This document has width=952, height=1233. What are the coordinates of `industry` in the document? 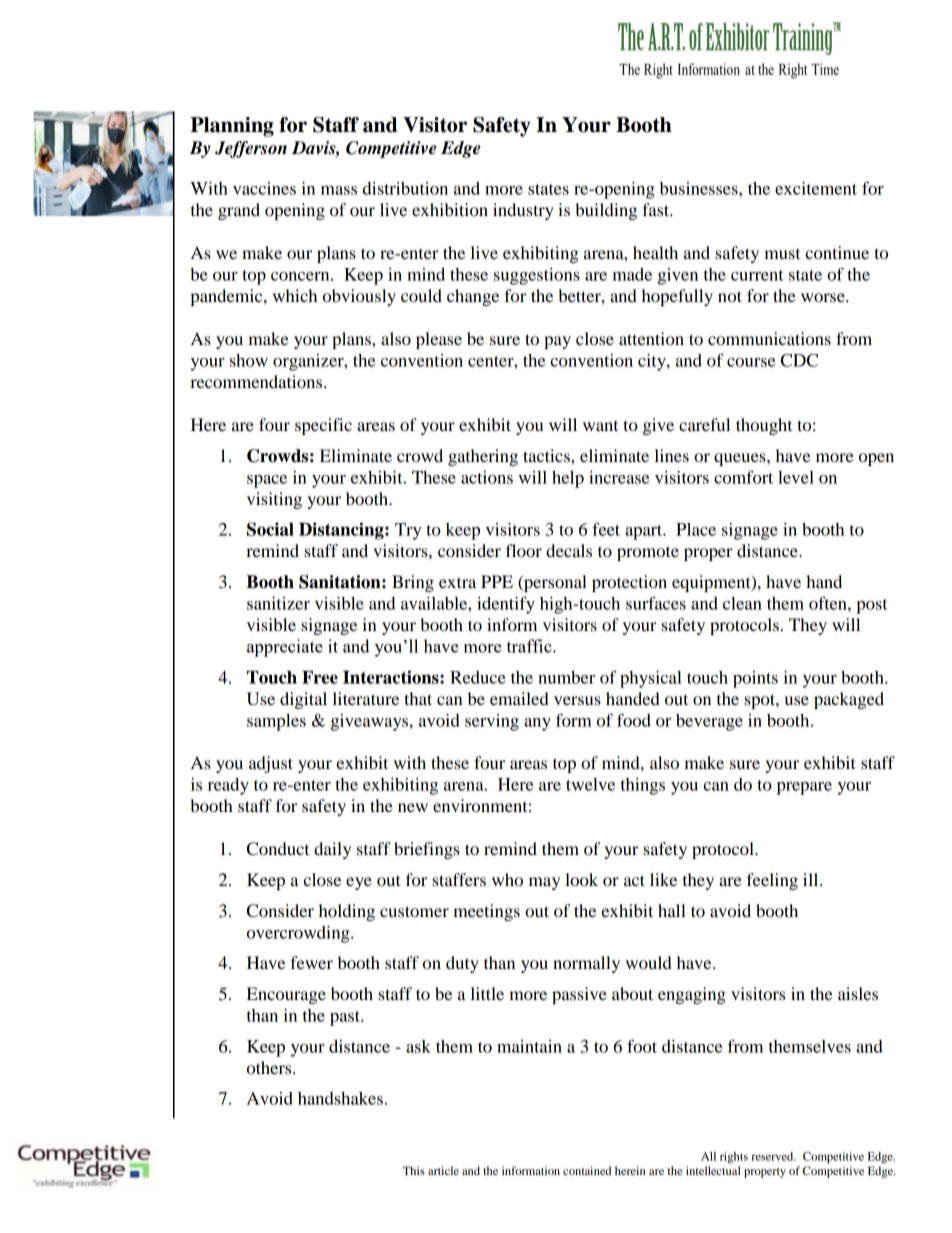 It's located at (523, 211).
